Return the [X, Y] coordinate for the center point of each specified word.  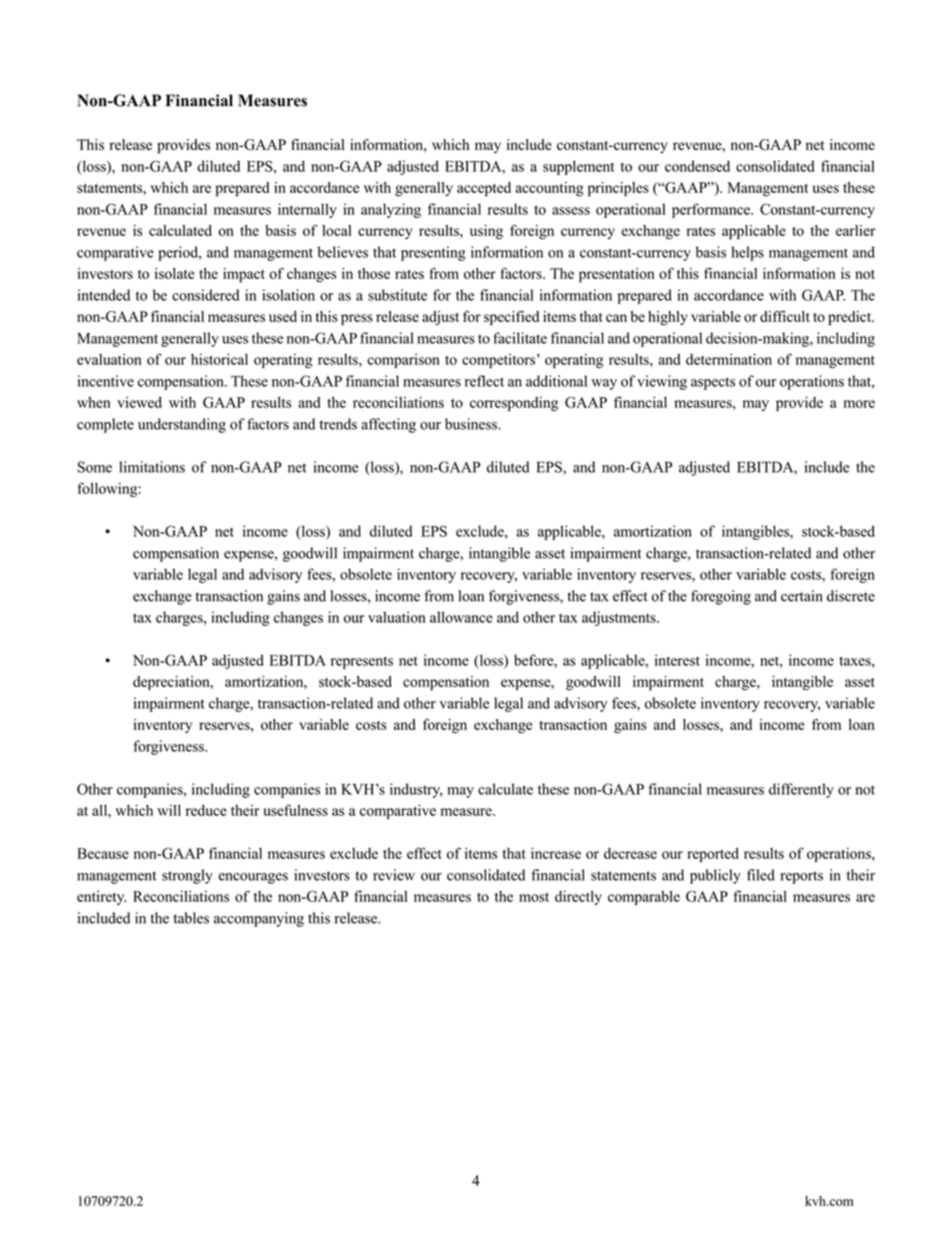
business [472, 424]
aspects [713, 383]
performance [712, 210]
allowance [461, 617]
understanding [182, 425]
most [534, 897]
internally [307, 210]
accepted [484, 189]
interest [677, 660]
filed [761, 875]
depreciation [172, 683]
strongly [187, 876]
